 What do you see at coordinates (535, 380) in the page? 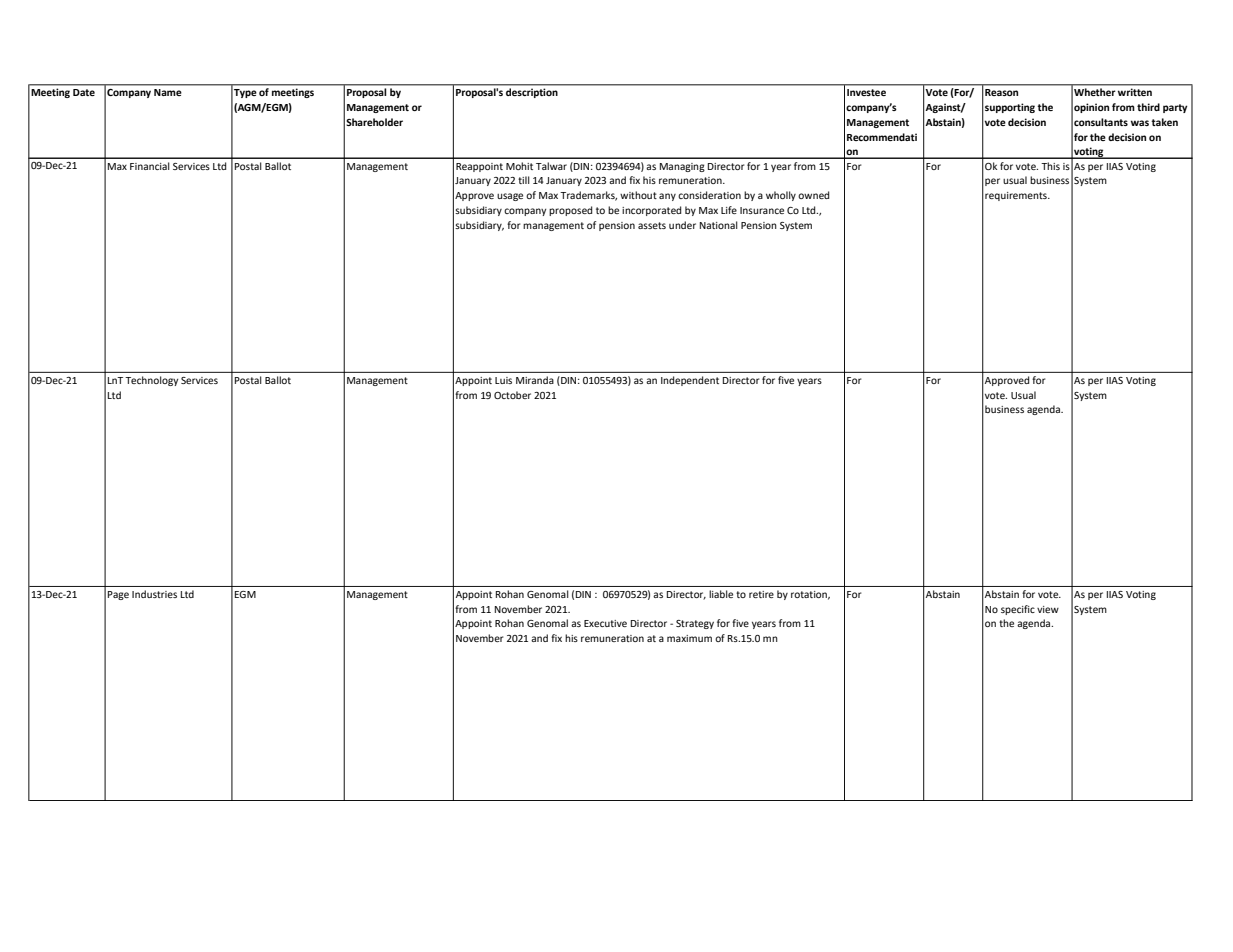
I see `Miranda` at bounding box center [535, 380].
